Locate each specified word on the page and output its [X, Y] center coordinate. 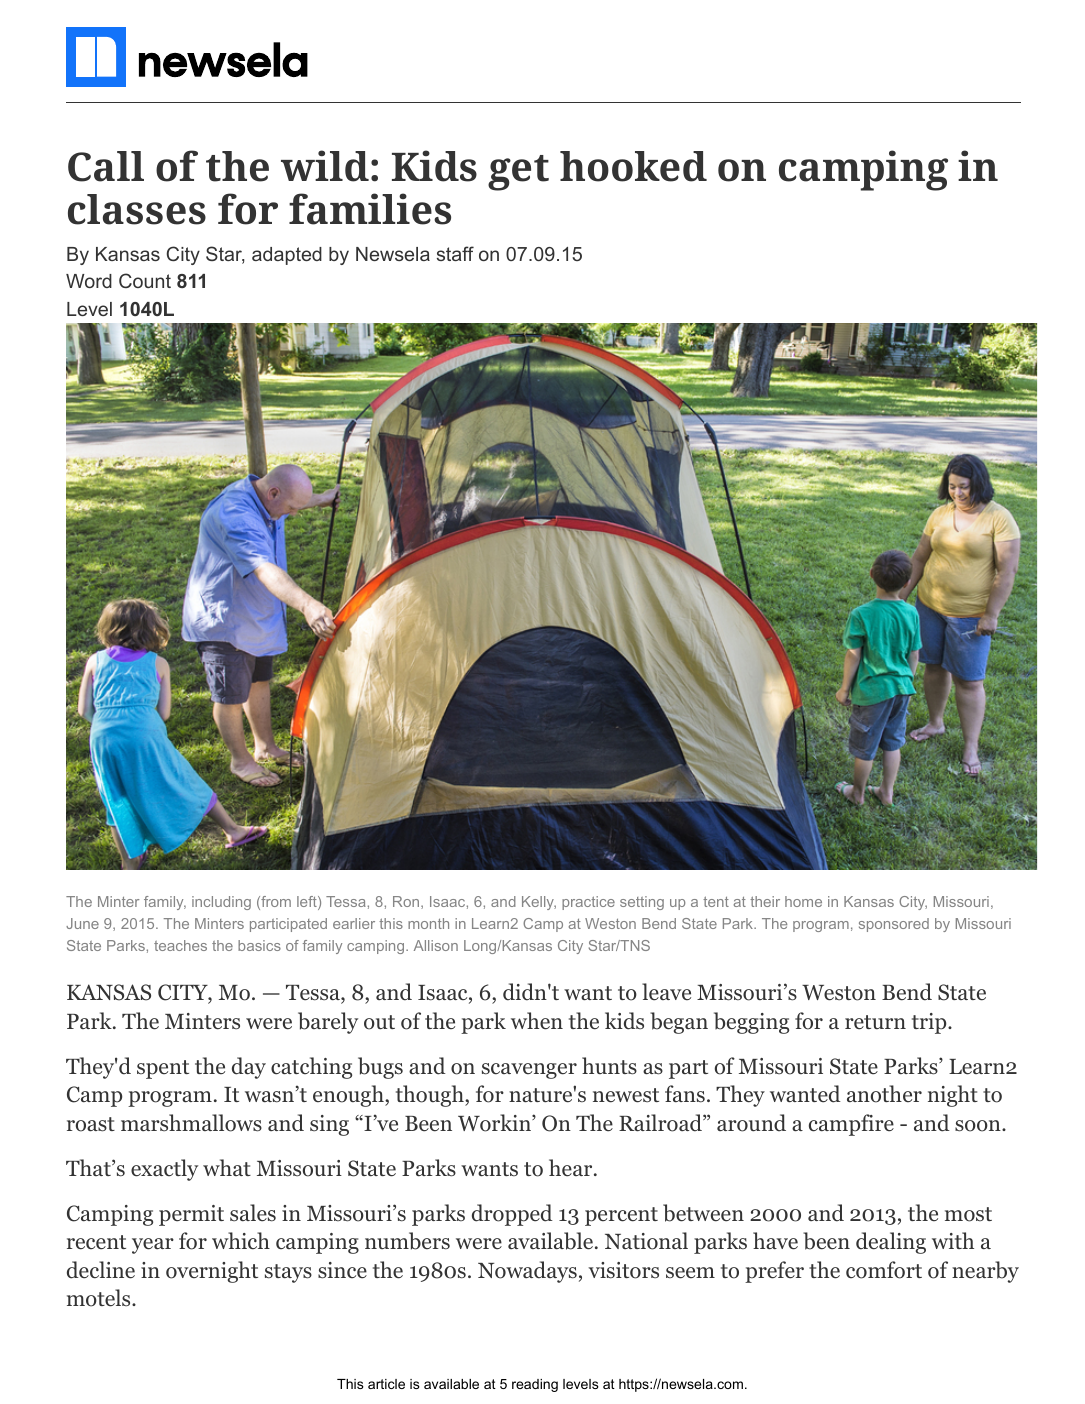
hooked [633, 166]
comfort [884, 1270]
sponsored [894, 925]
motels [100, 1298]
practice [588, 903]
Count [145, 280]
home [803, 901]
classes [137, 209]
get [518, 173]
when [537, 1021]
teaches [180, 945]
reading [535, 1385]
